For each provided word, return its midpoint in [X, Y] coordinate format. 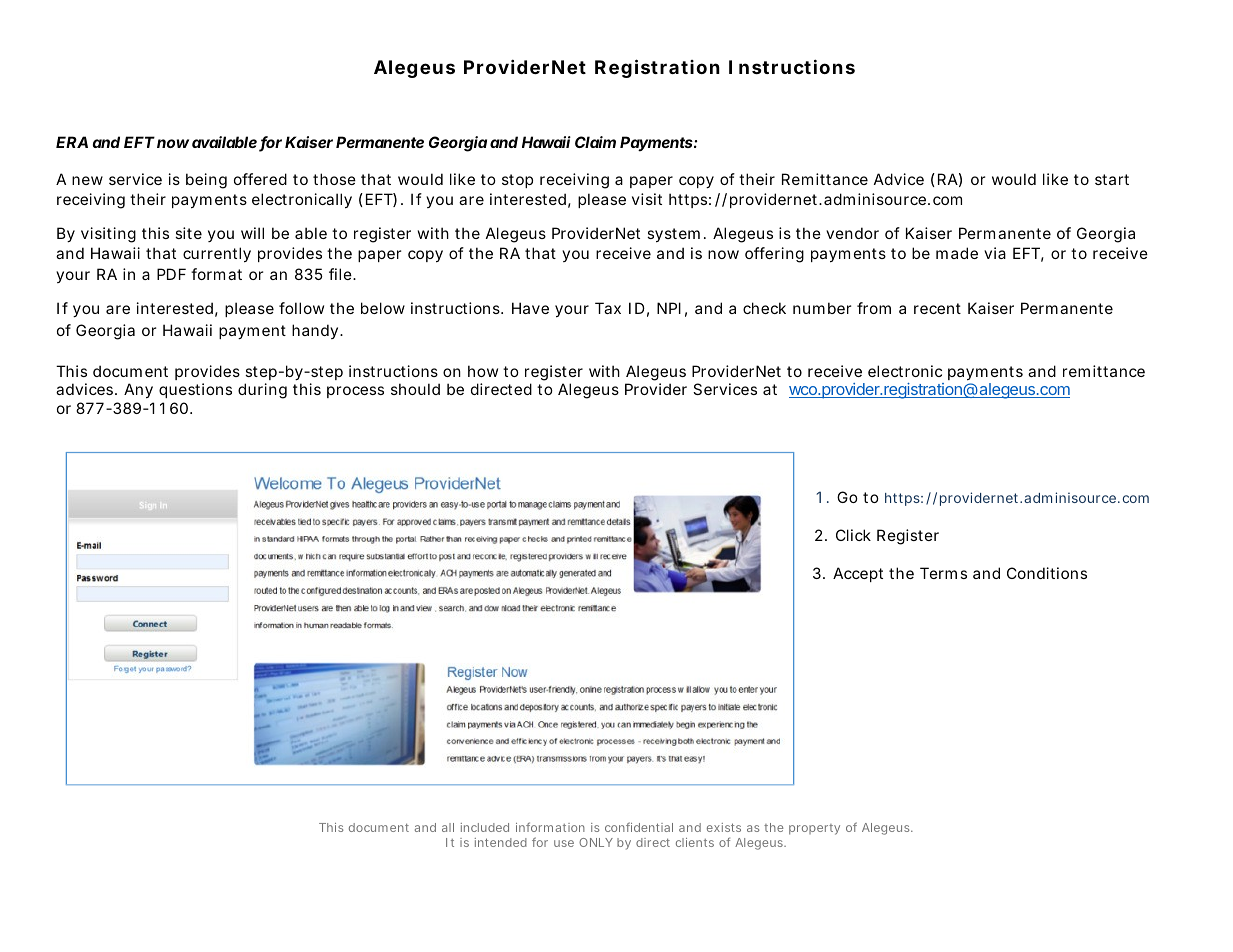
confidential [639, 827]
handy [315, 331]
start [1112, 179]
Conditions [1047, 573]
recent [937, 308]
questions [195, 390]
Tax [608, 308]
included [485, 827]
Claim [595, 142]
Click [853, 535]
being [206, 181]
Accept [858, 574]
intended [501, 842]
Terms [943, 573]
